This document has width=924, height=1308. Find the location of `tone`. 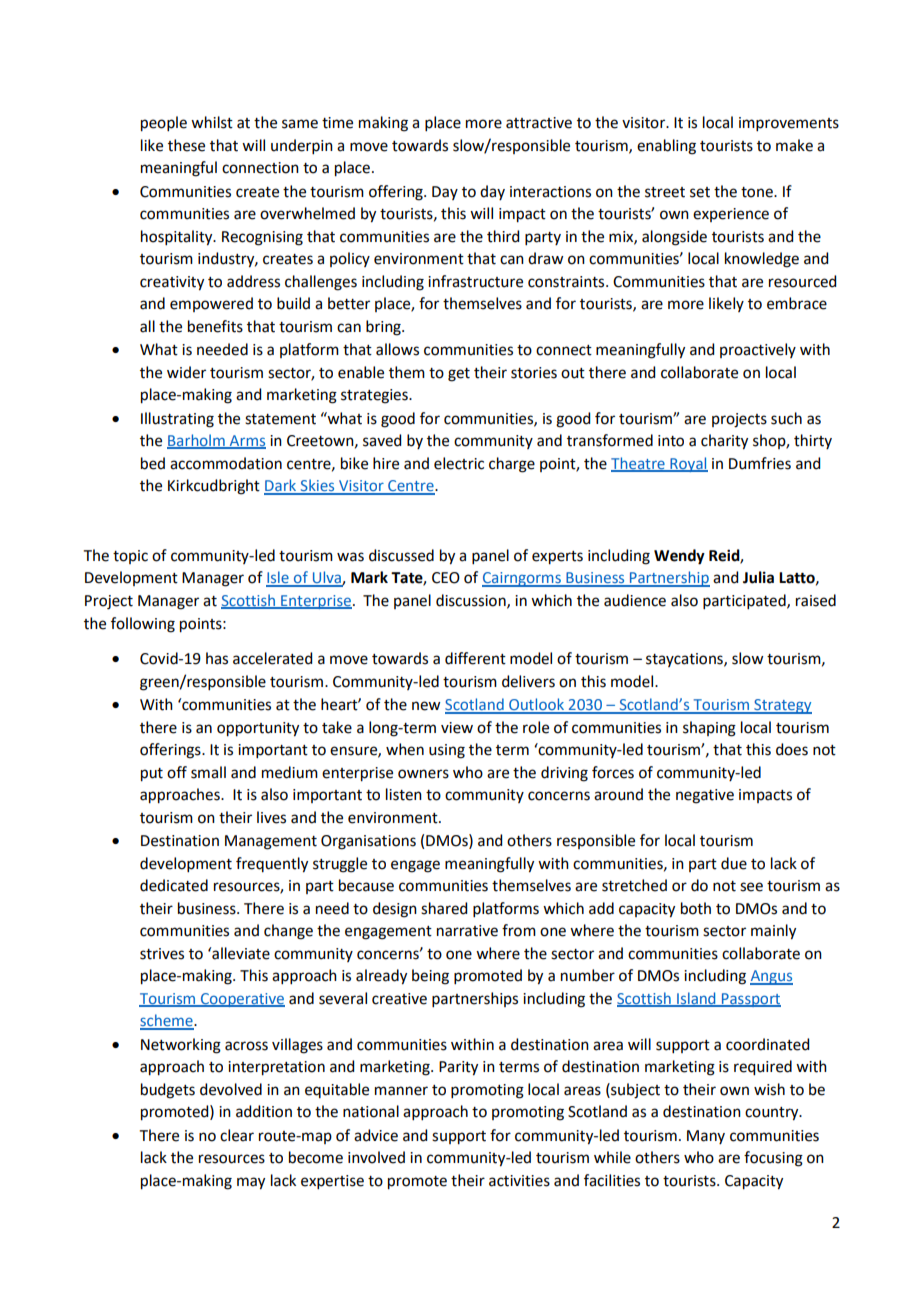

tone is located at coordinates (758, 192).
